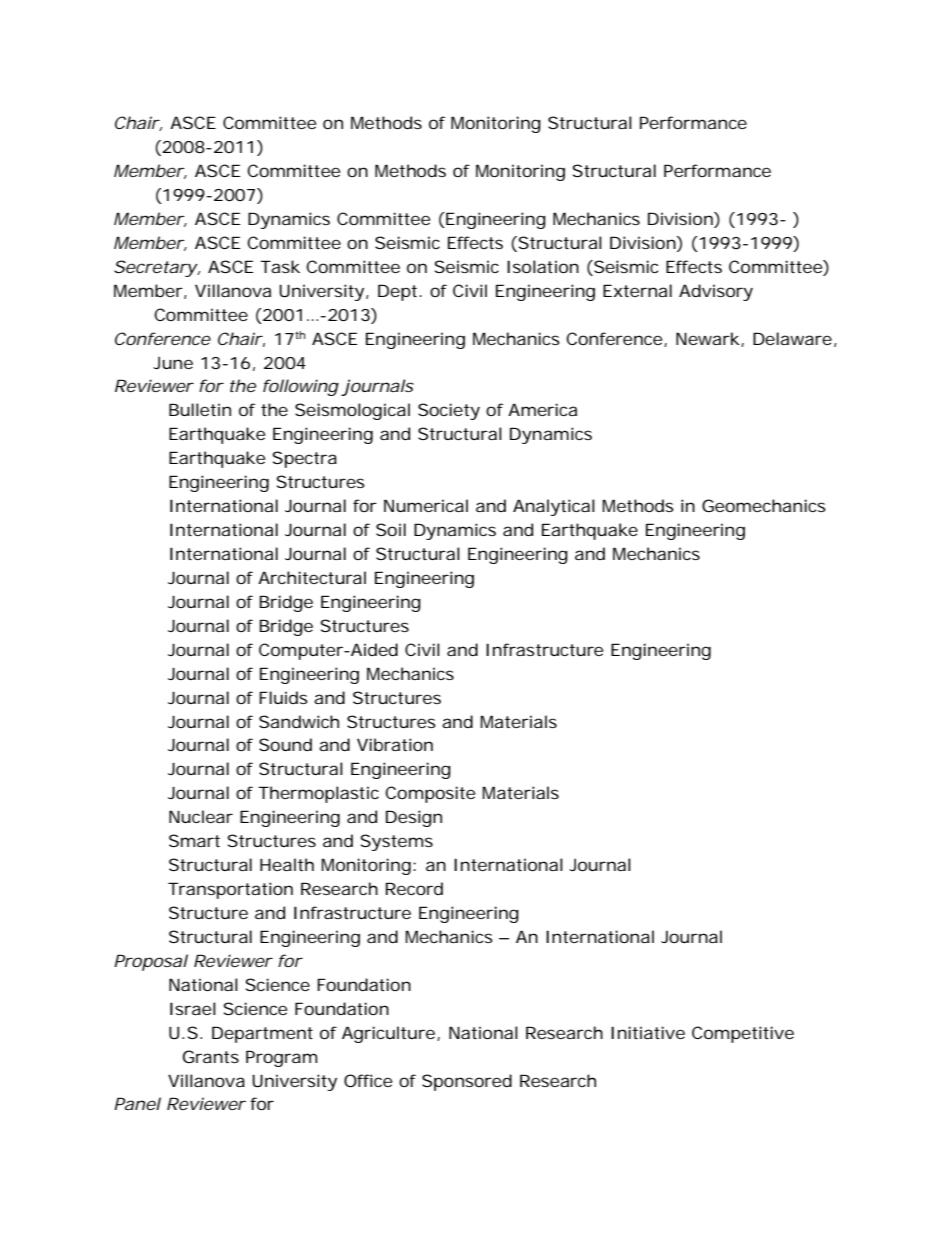 This screenshot has height=1233, width=952. Describe the element at coordinates (648, 1032) in the screenshot. I see `Initiative` at that location.
